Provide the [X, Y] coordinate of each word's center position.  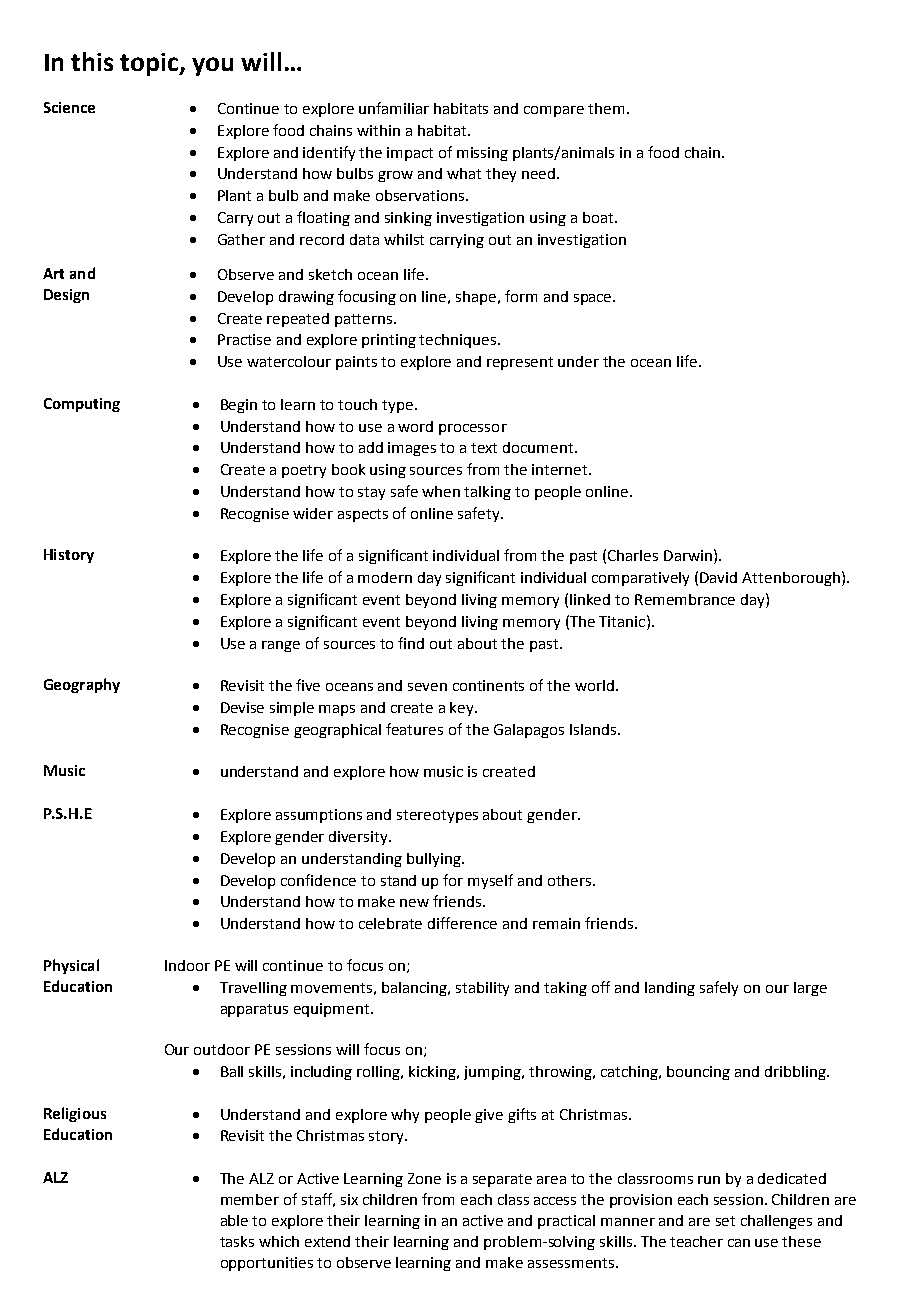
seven [427, 687]
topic [150, 64]
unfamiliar [394, 108]
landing [670, 989]
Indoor [187, 965]
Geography [82, 685]
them [606, 108]
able [234, 1220]
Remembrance [685, 599]
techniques [459, 341]
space [594, 299]
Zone [424, 1178]
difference [462, 923]
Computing [82, 405]
